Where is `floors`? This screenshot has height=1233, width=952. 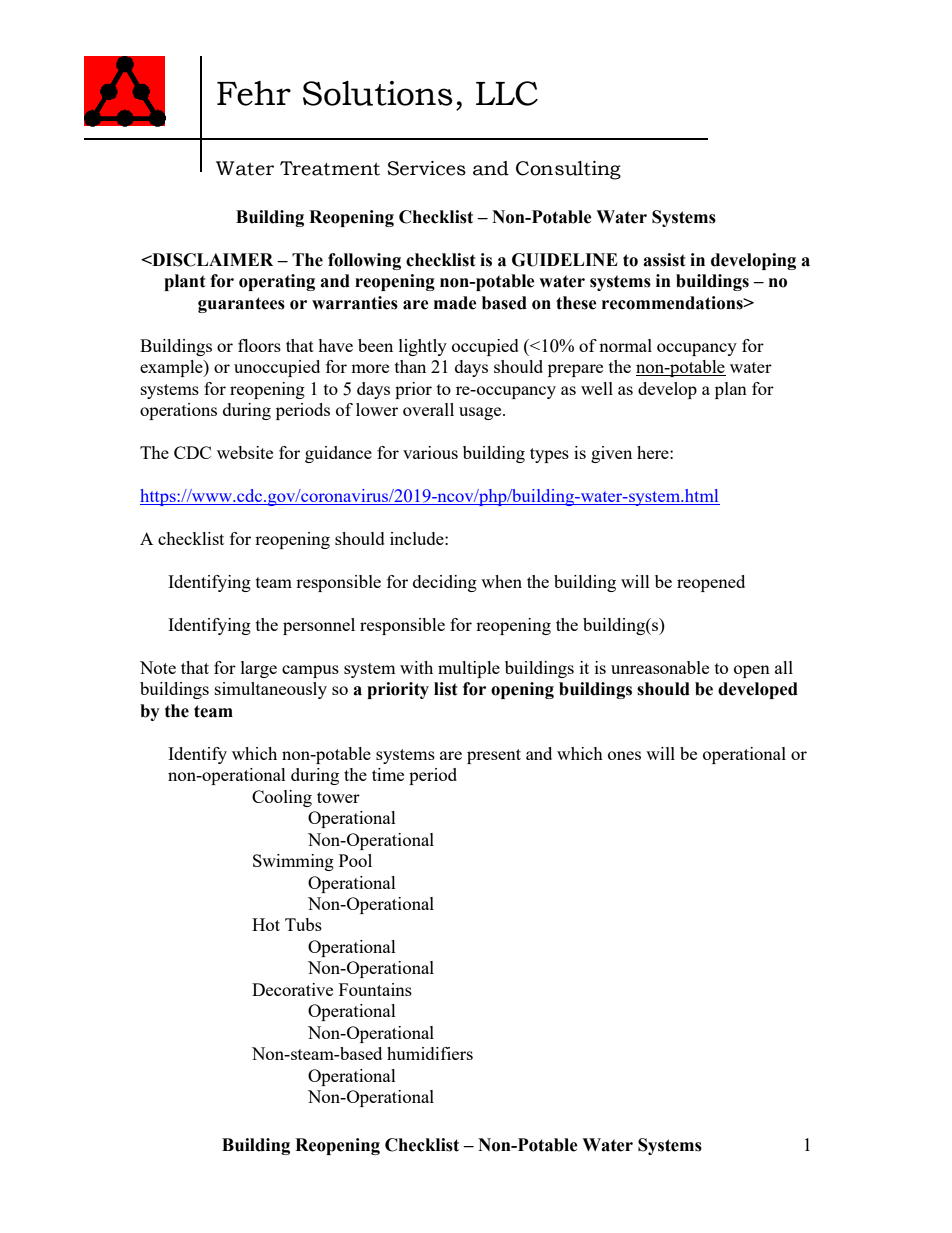
floors is located at coordinates (259, 345).
